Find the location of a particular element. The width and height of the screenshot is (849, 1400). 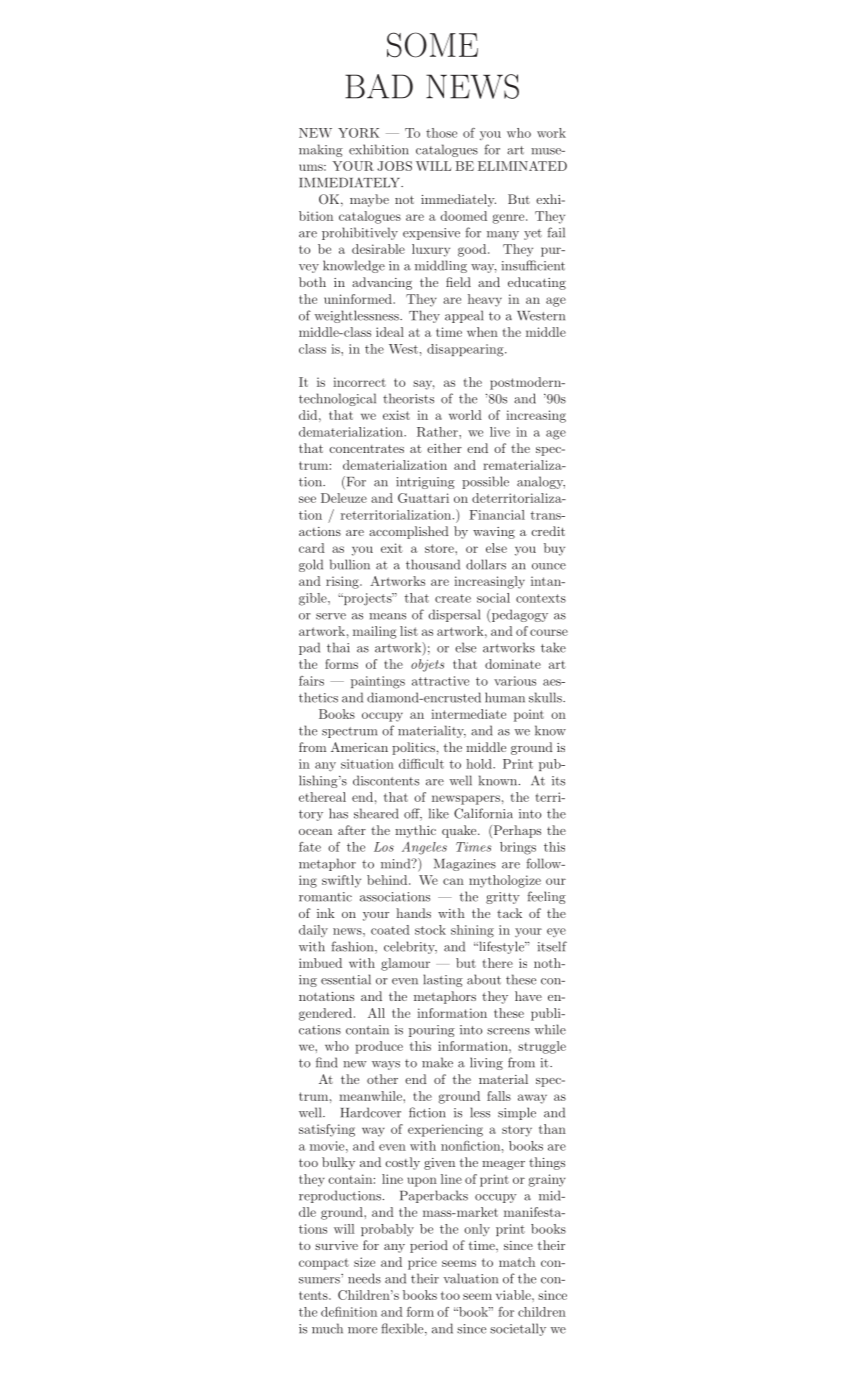

price is located at coordinates (422, 1263).
